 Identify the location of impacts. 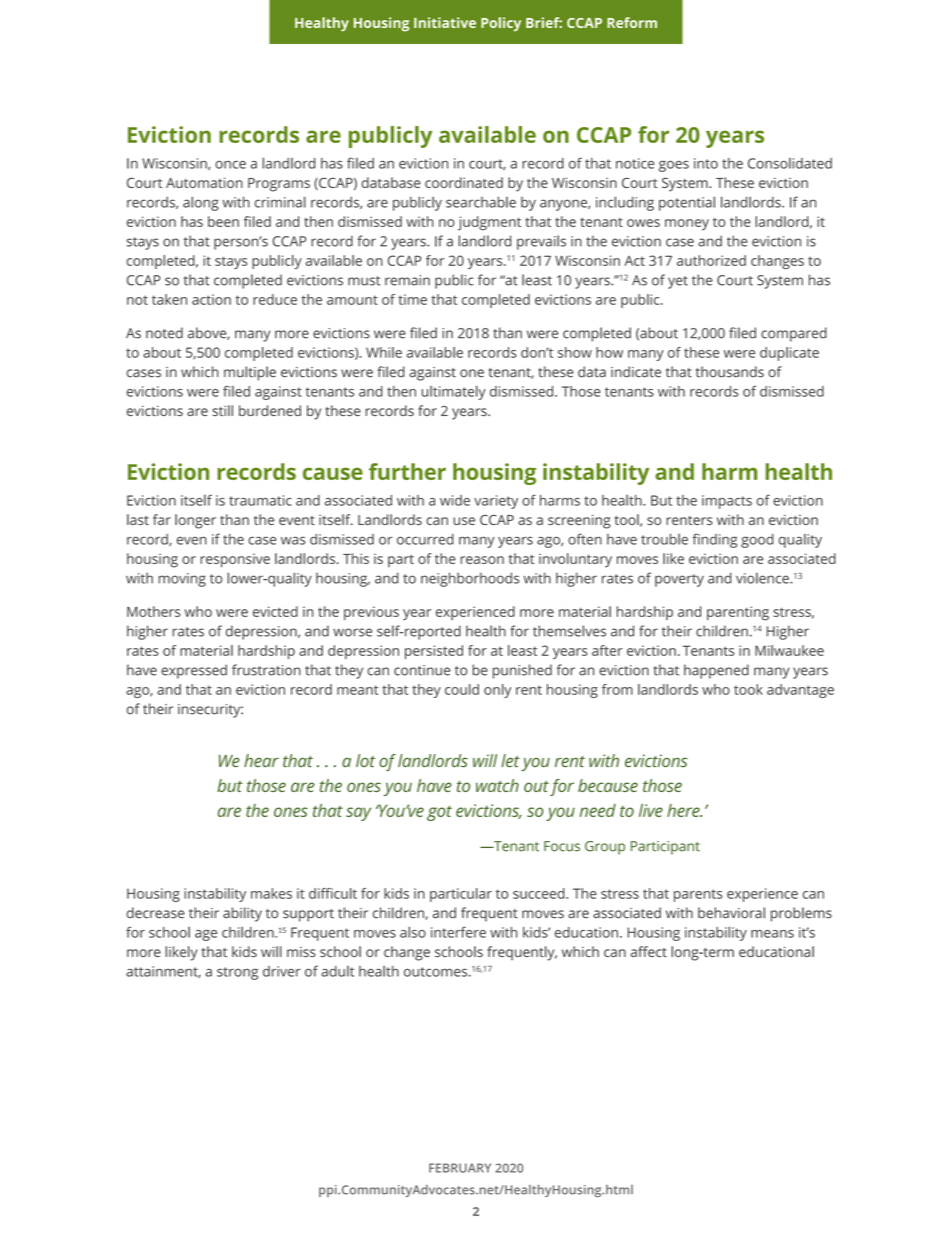
(727, 502).
